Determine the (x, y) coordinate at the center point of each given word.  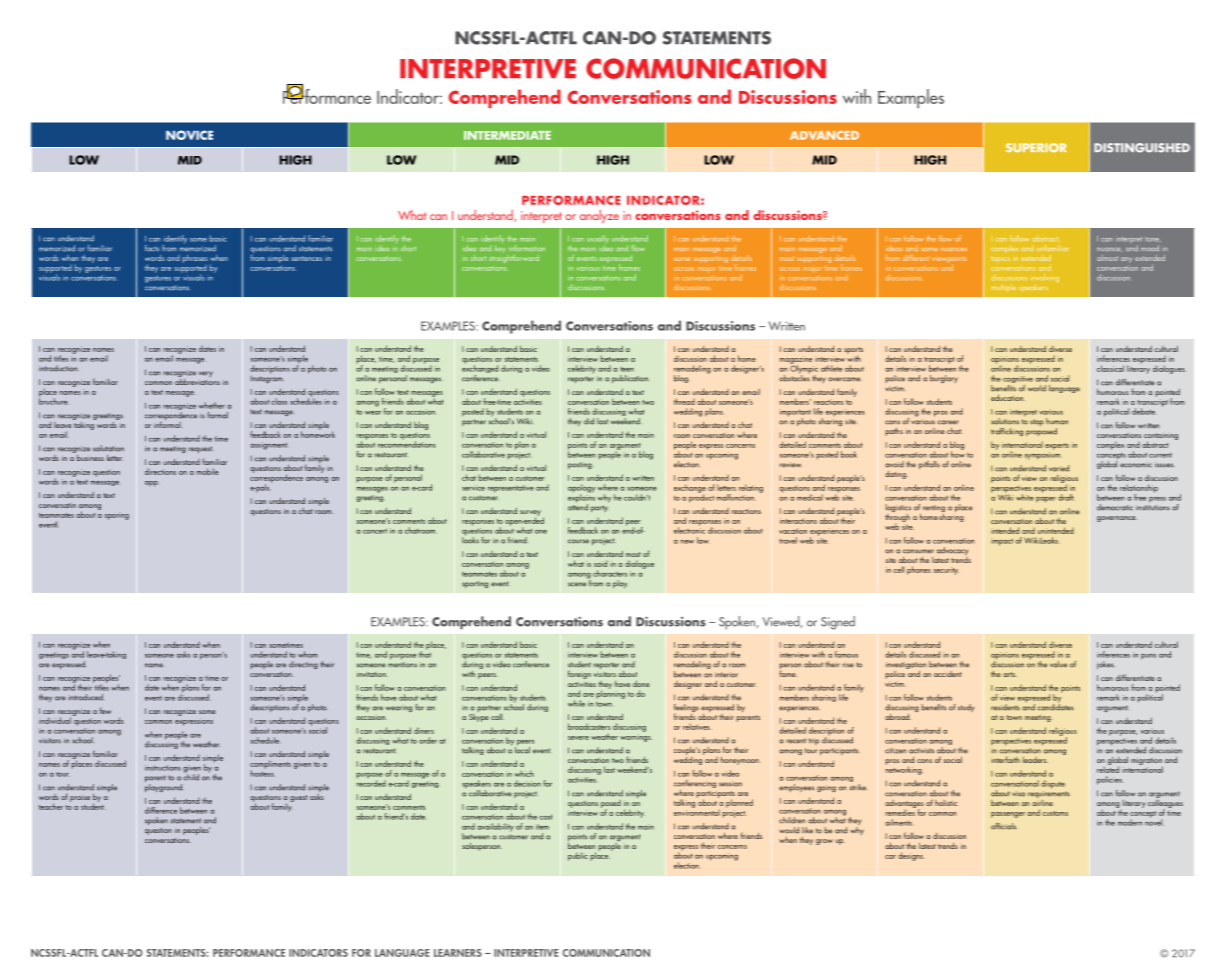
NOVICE (189, 135)
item (542, 827)
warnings (636, 738)
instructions (163, 768)
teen (627, 369)
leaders (1035, 760)
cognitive (1018, 381)
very (206, 374)
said (600, 563)
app (151, 484)
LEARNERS (458, 953)
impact (1002, 542)
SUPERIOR (1036, 148)
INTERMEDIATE (507, 135)
